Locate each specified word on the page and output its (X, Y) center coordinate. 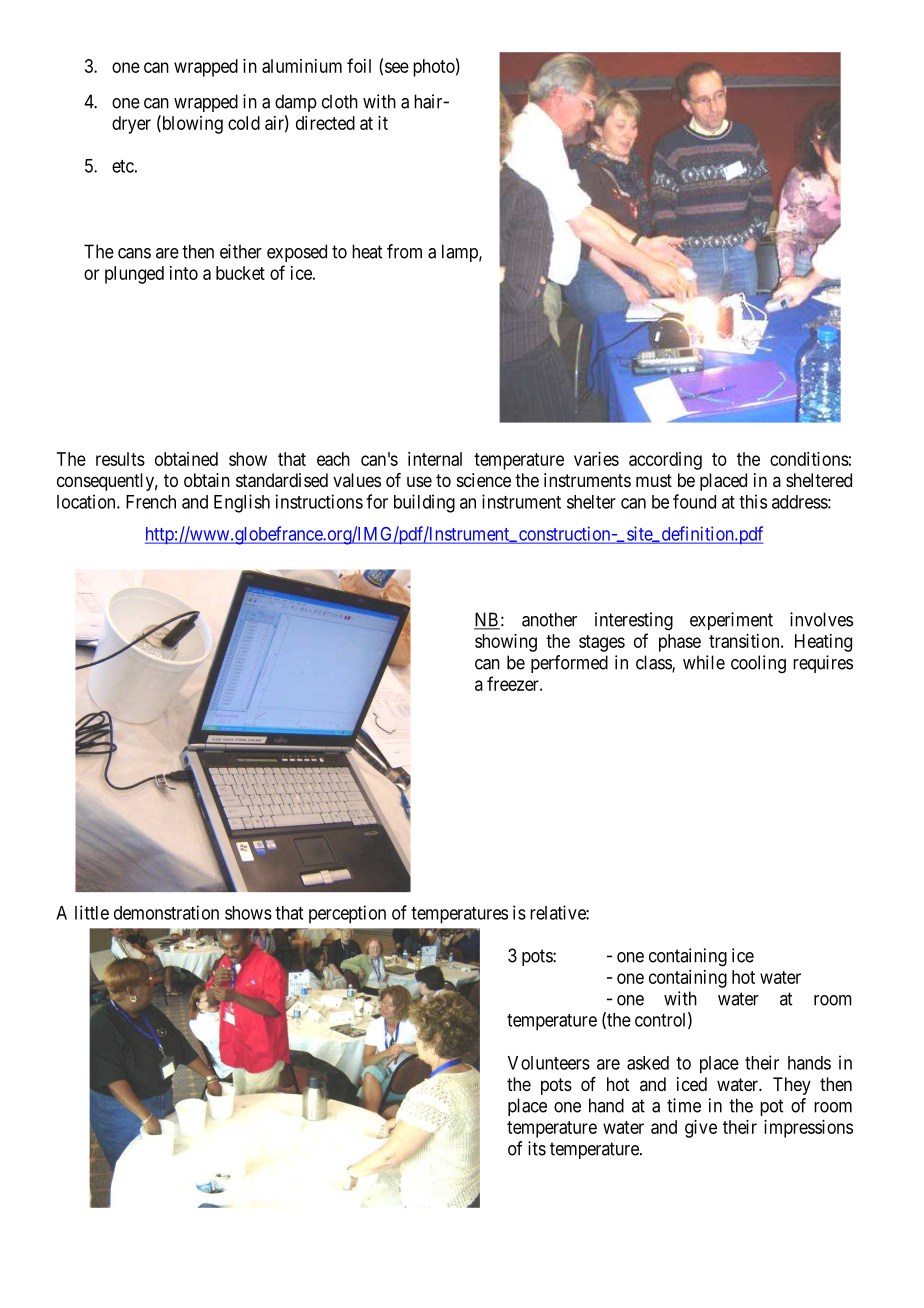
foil (359, 65)
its (537, 1148)
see (397, 67)
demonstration (166, 912)
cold (244, 123)
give (701, 1129)
